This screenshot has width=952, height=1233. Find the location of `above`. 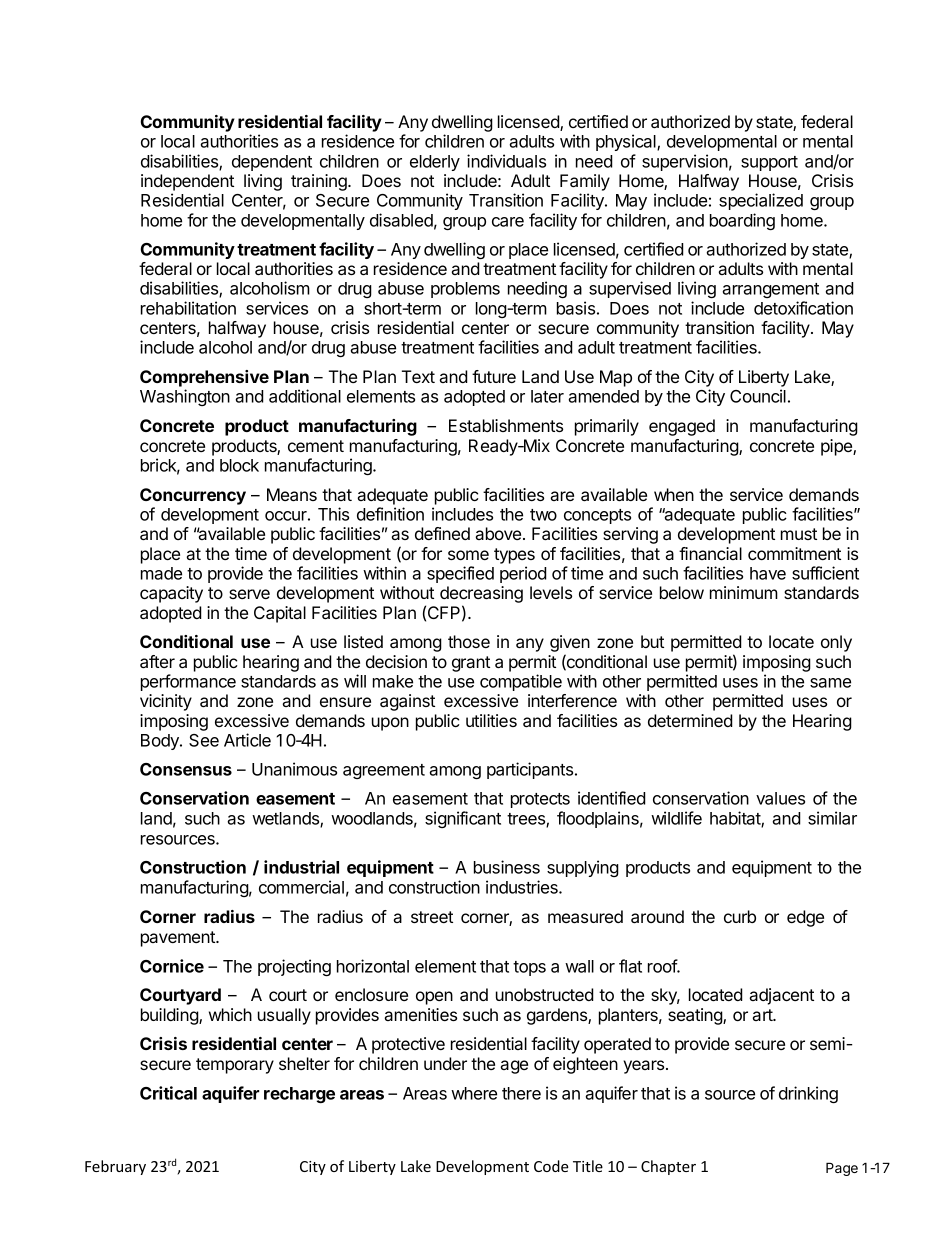

above is located at coordinates (500, 533).
